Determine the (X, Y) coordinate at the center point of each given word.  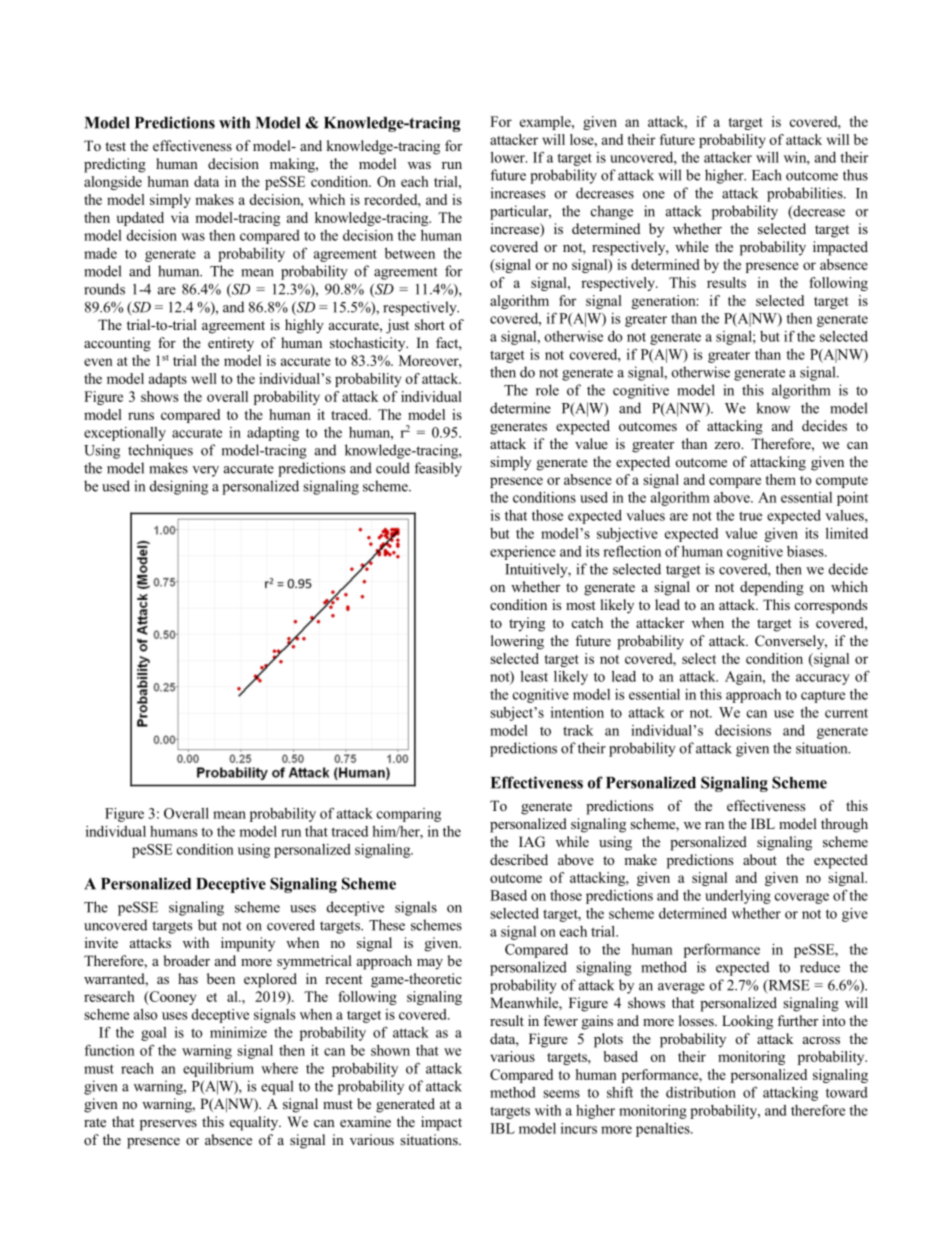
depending (772, 588)
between (410, 253)
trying (527, 624)
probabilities (806, 194)
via (180, 217)
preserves (168, 1125)
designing (179, 487)
